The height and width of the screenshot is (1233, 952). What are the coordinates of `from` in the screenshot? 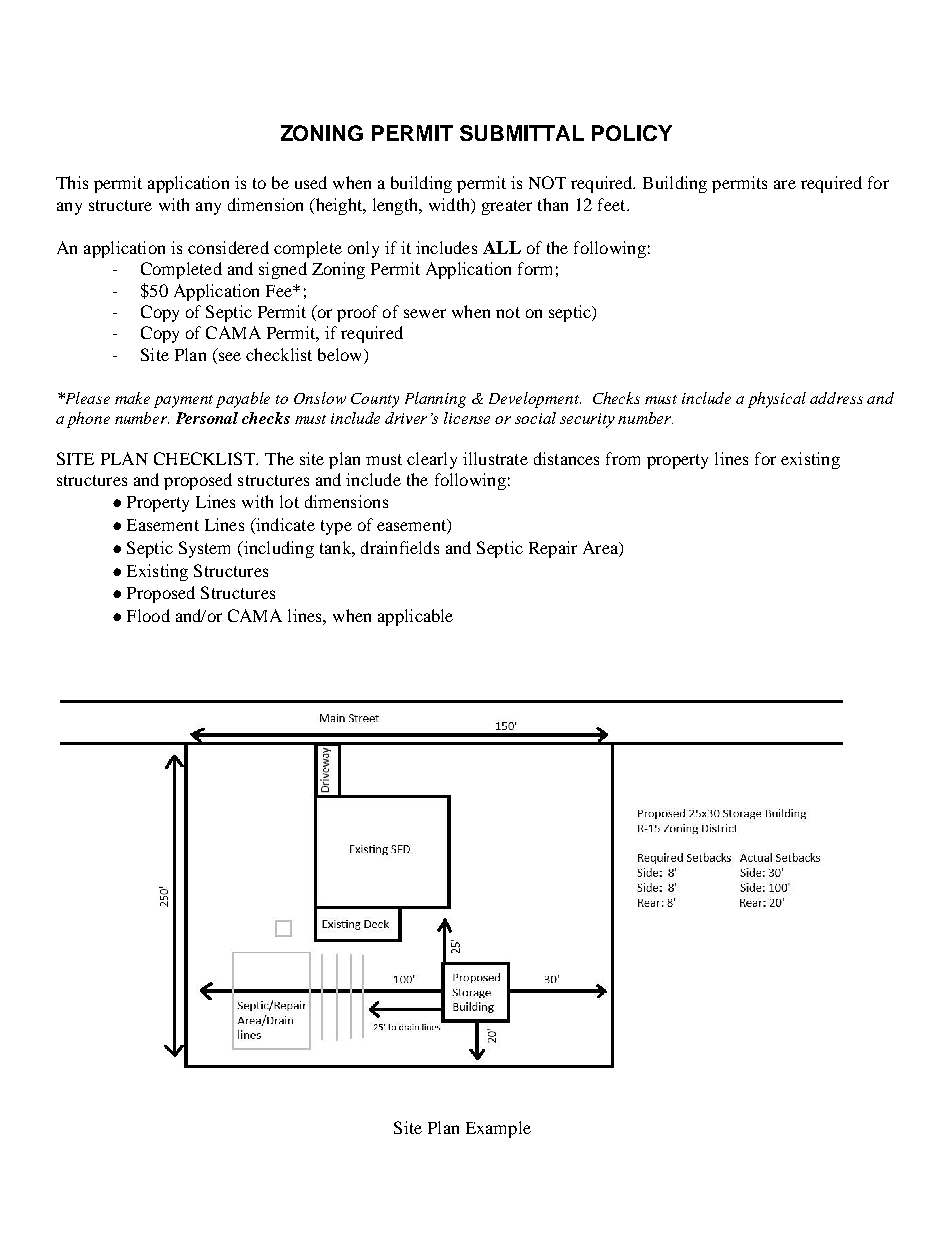 It's located at (623, 458).
